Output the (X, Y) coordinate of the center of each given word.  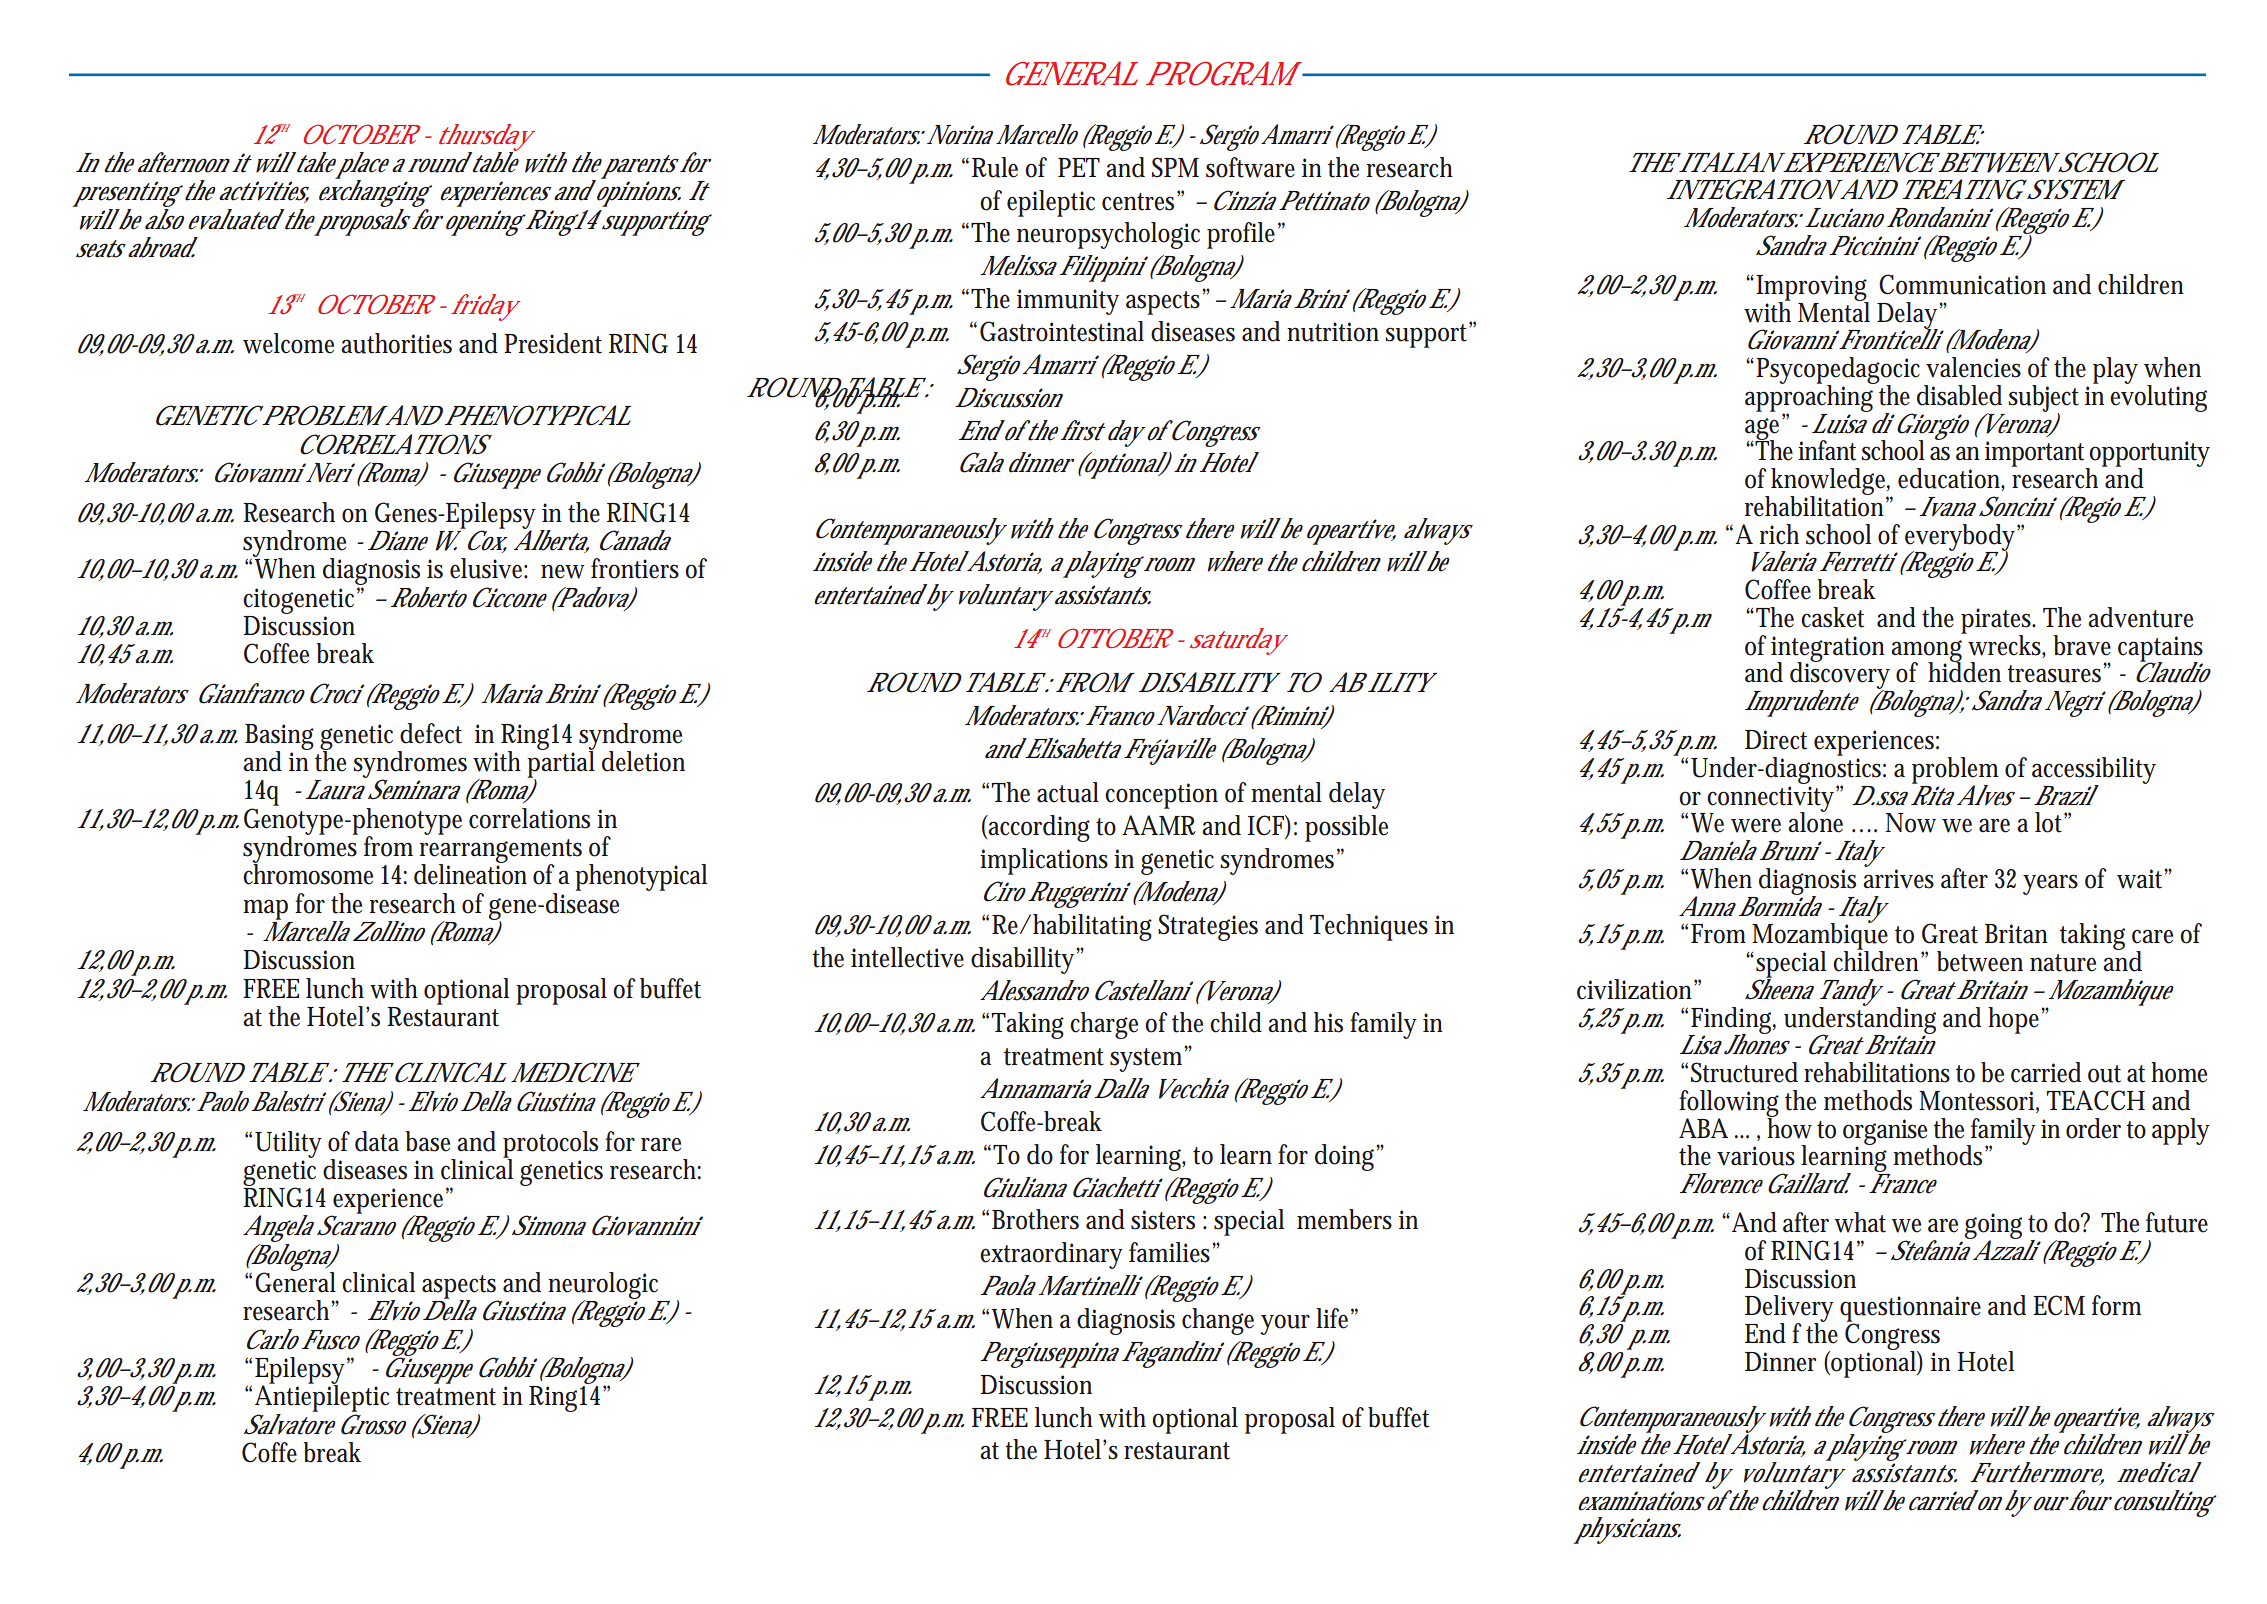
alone (1815, 821)
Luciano (1844, 218)
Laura (335, 790)
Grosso (373, 1424)
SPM (1175, 167)
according (1038, 828)
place (363, 166)
